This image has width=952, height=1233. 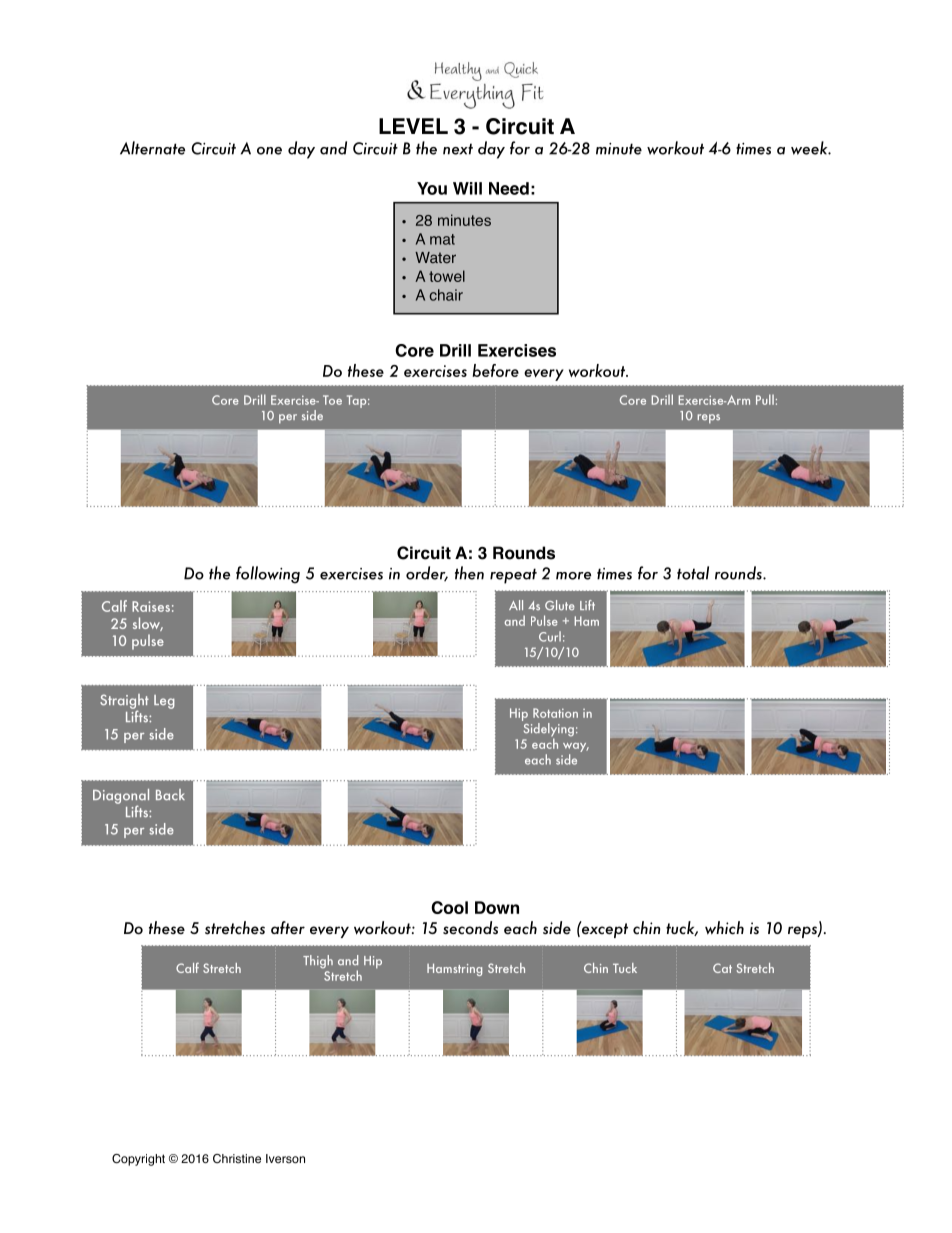 I want to click on Need, so click(x=509, y=188).
